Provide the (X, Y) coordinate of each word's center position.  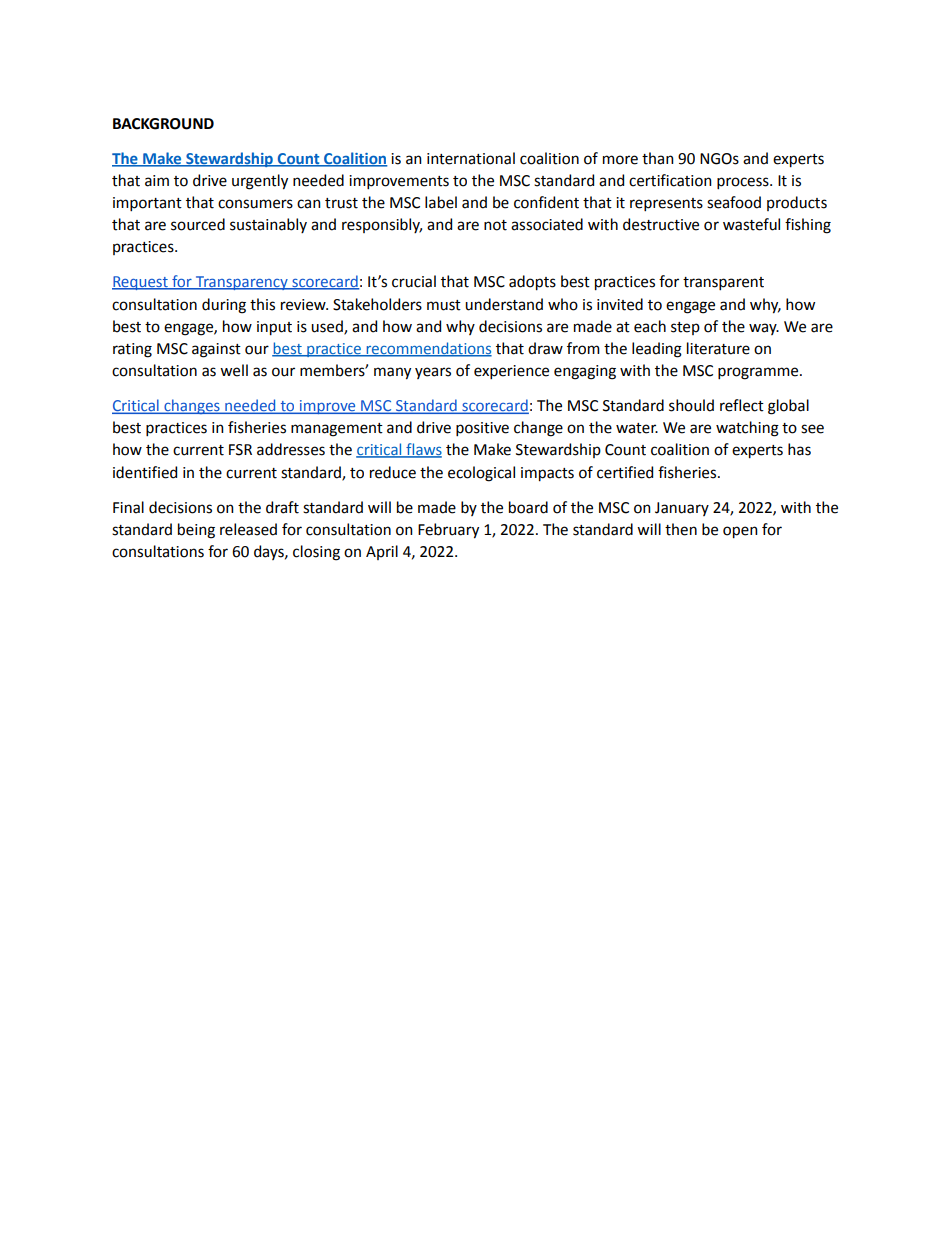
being (196, 531)
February (448, 531)
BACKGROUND (163, 124)
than (658, 158)
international (471, 158)
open (740, 532)
